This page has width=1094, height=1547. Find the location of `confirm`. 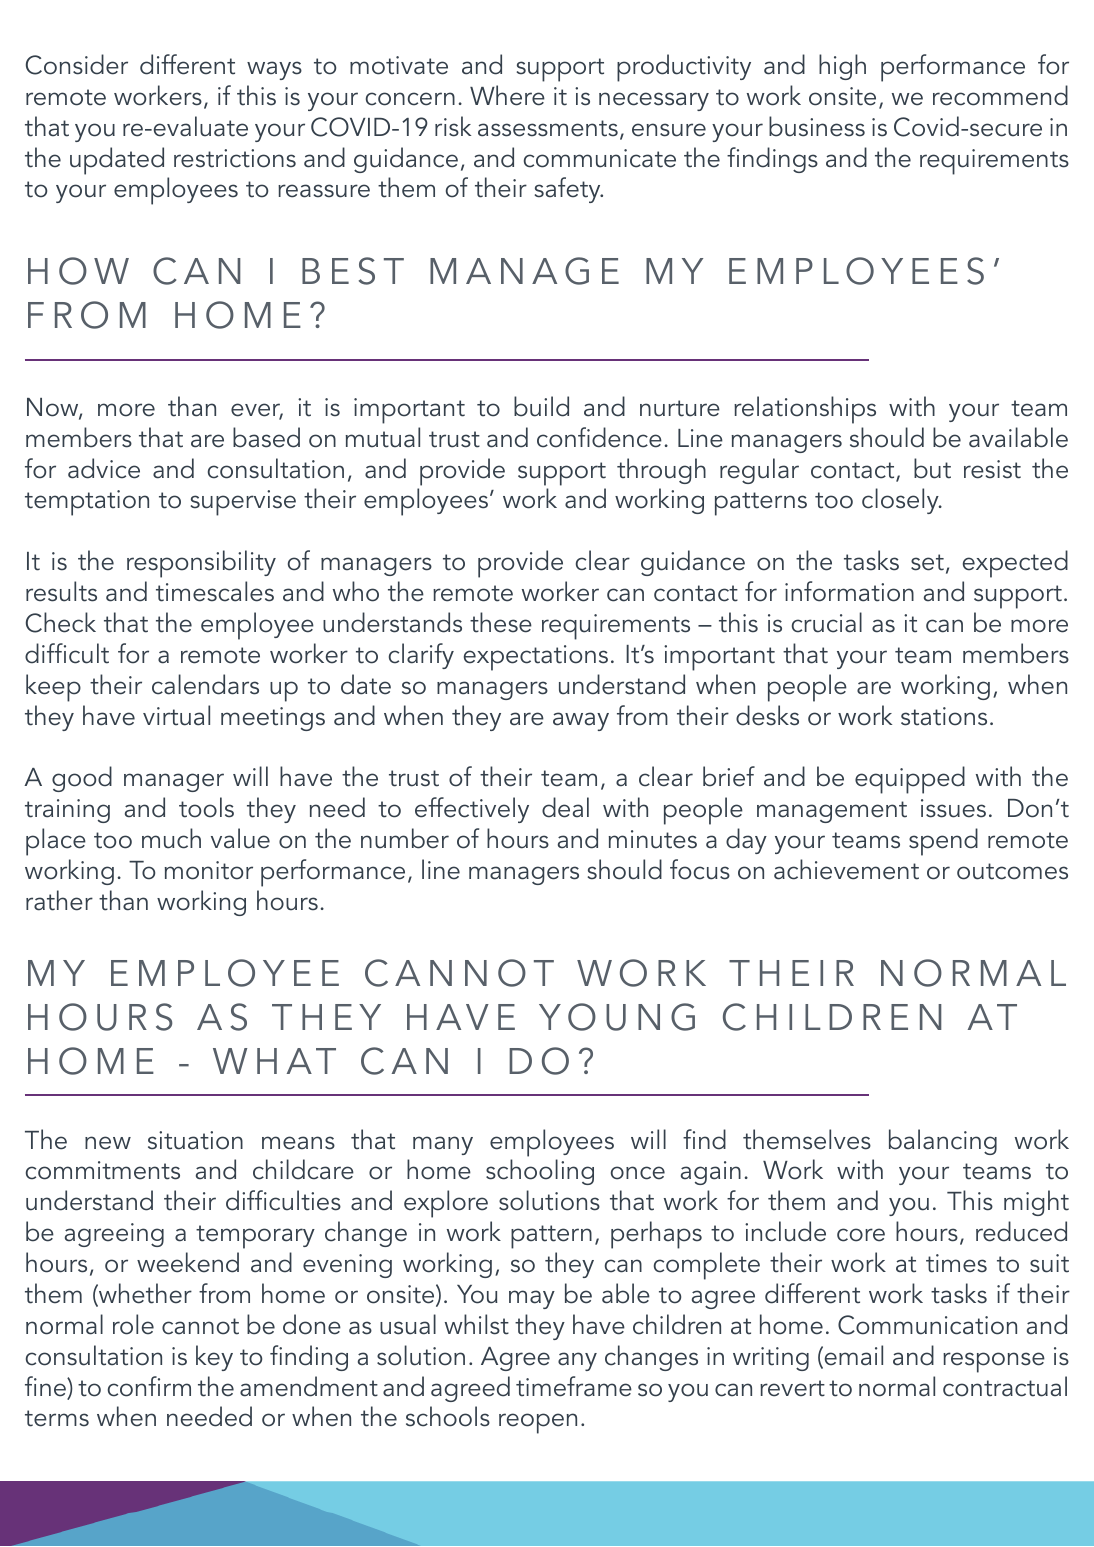

confirm is located at coordinates (149, 1386).
